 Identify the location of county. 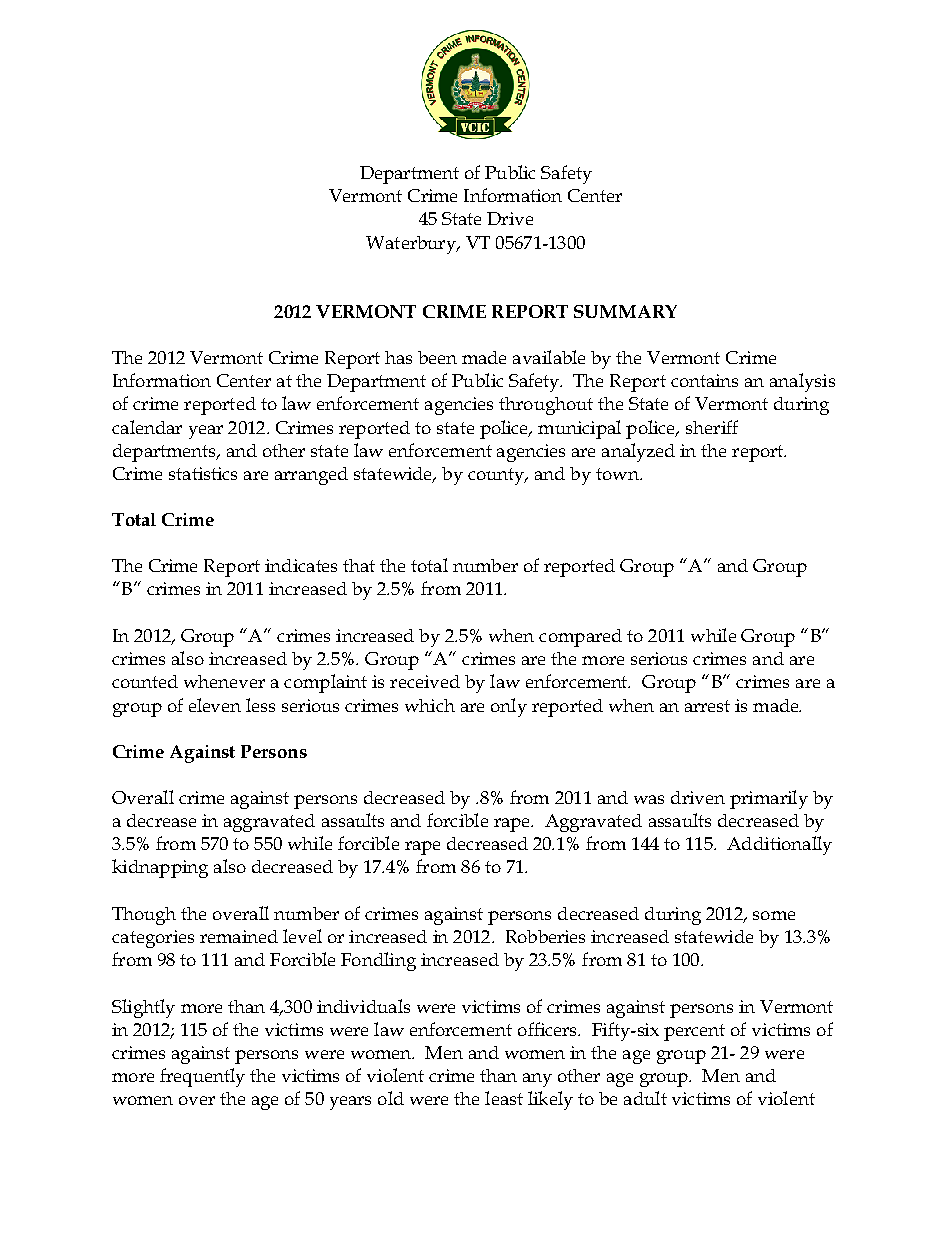
(497, 476).
